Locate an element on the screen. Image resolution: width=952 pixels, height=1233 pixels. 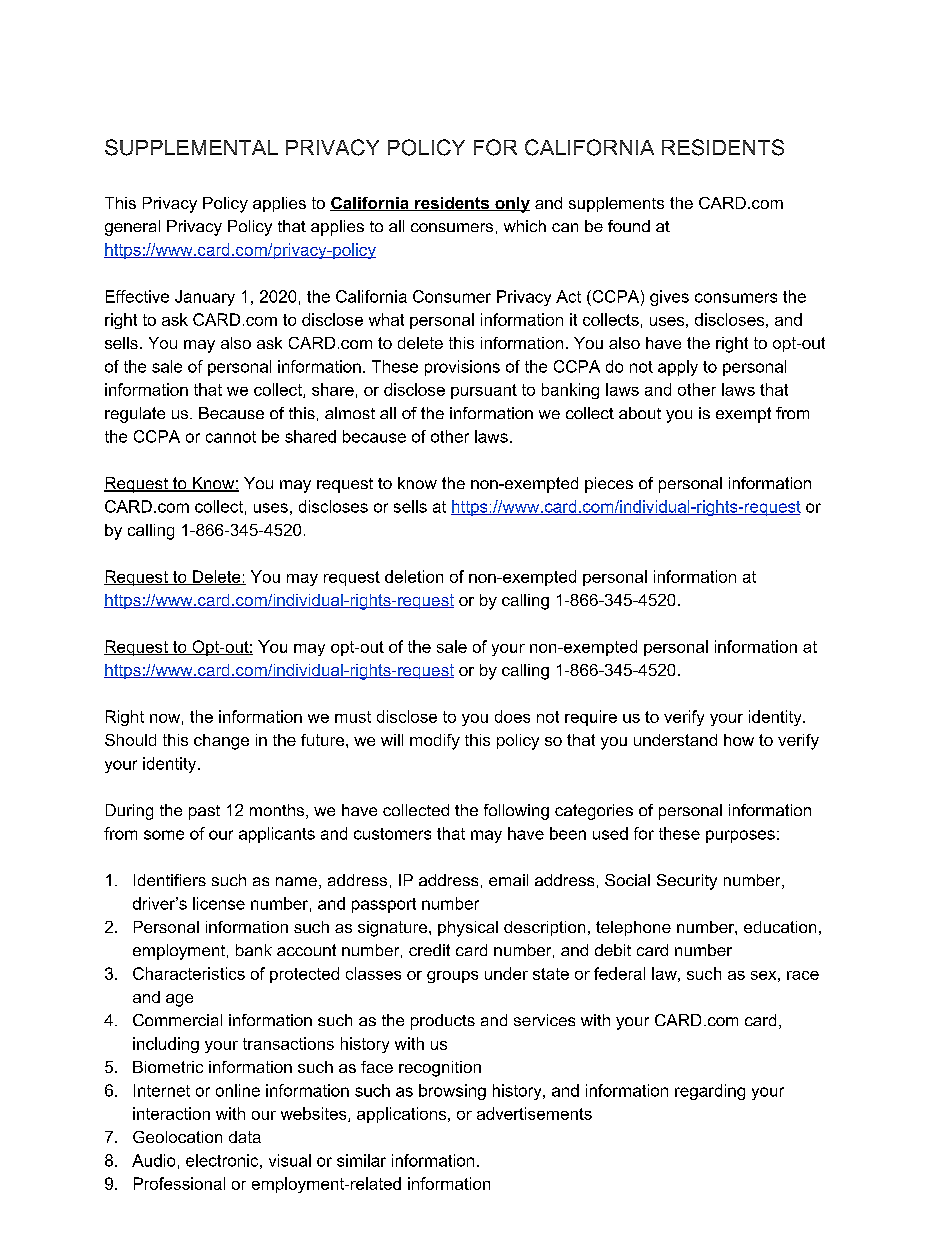
supplements is located at coordinates (616, 204).
